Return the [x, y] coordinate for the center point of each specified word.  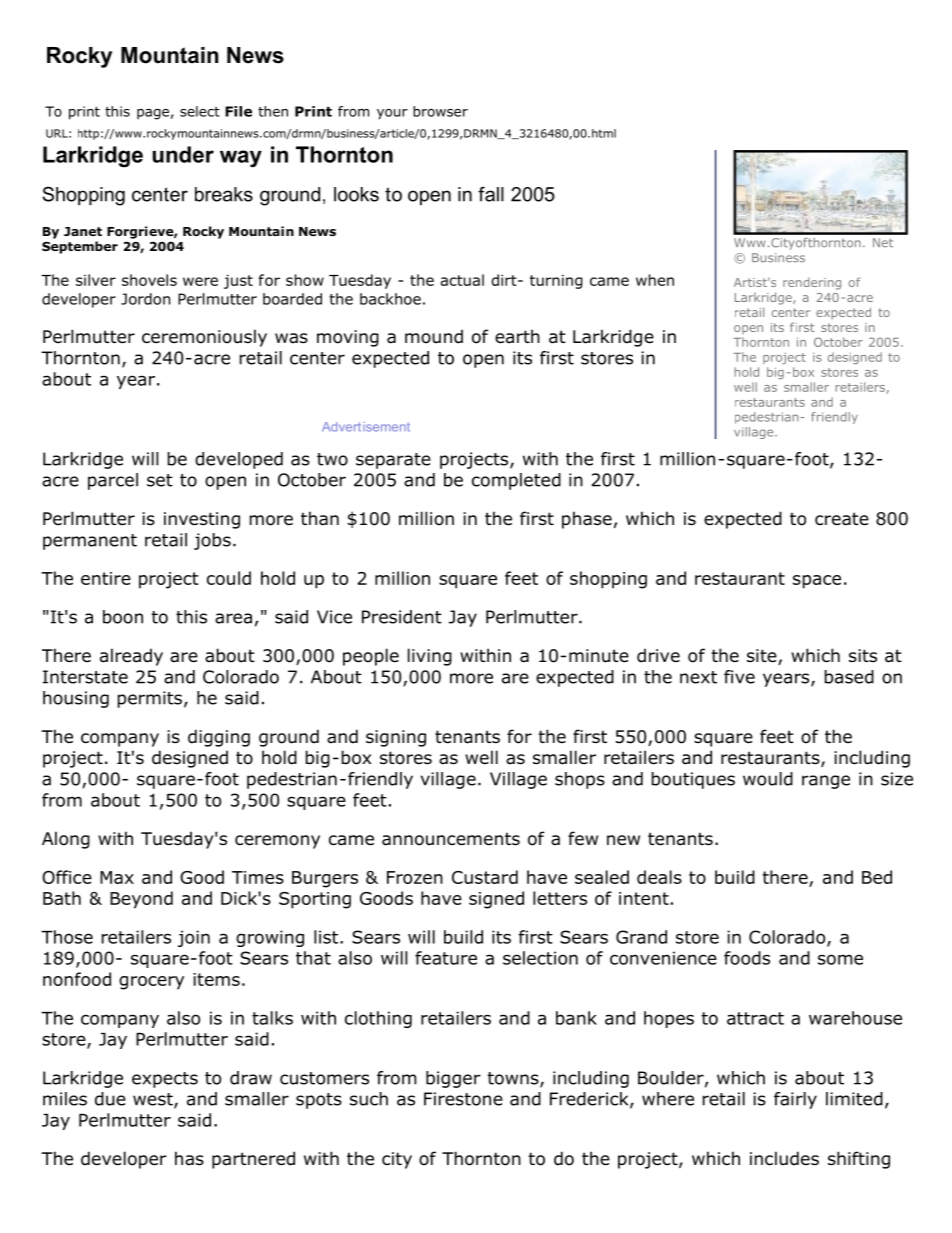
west [154, 1100]
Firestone [463, 1099]
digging [219, 738]
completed [516, 481]
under [183, 154]
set [160, 480]
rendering [812, 284]
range [826, 782]
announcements [451, 839]
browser [440, 111]
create [842, 519]
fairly [795, 1100]
